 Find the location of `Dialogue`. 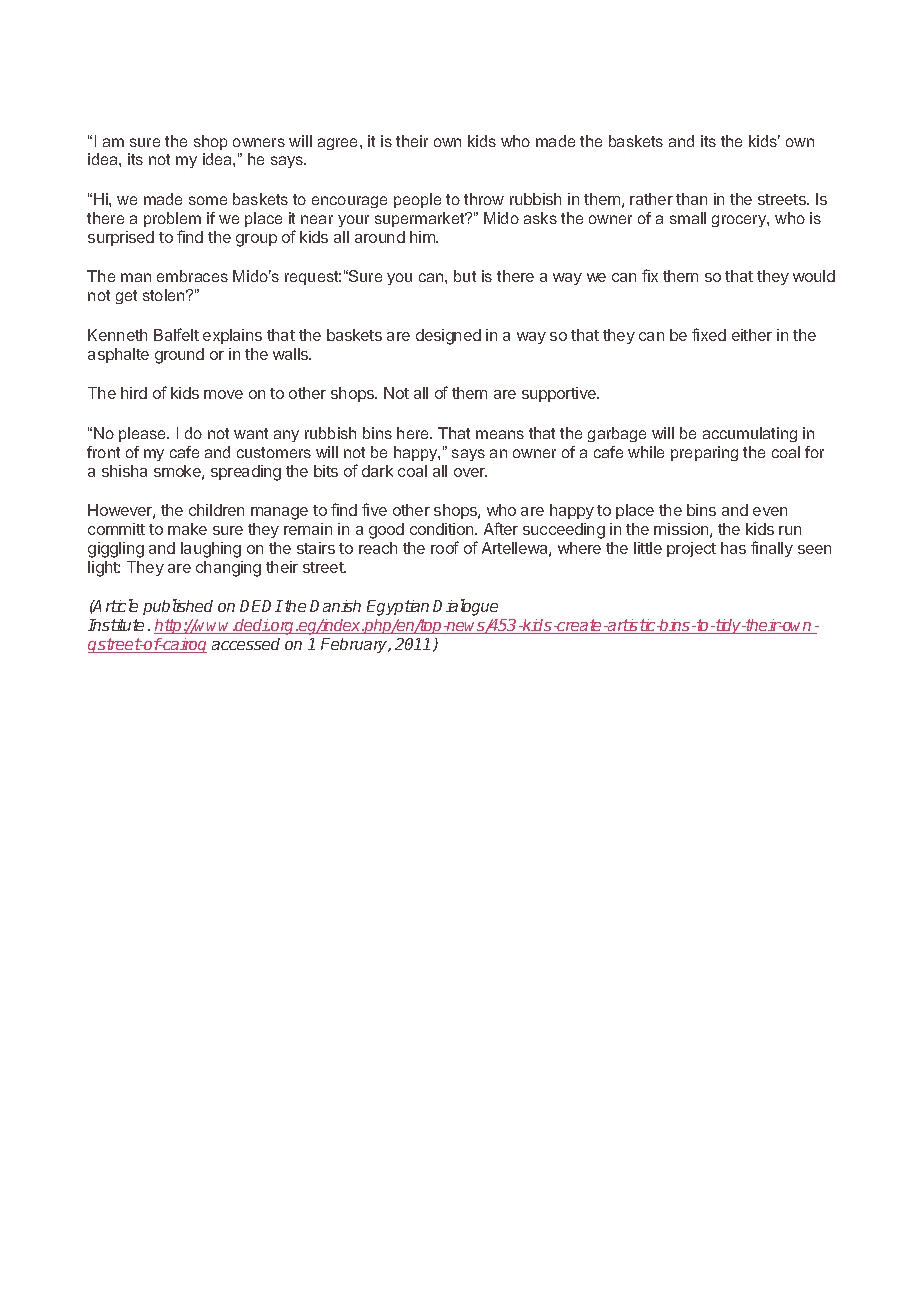

Dialogue is located at coordinates (465, 607).
